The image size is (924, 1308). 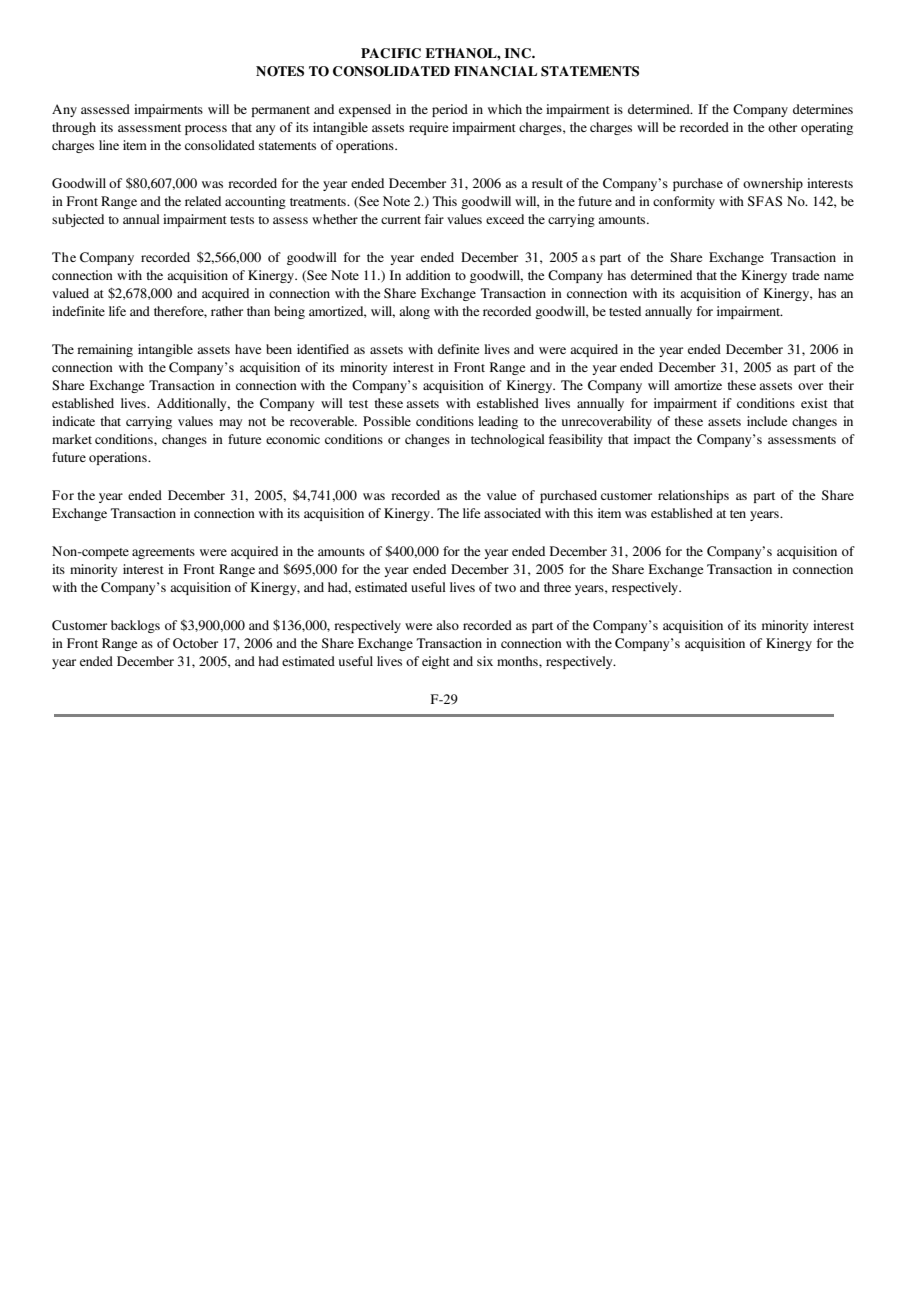 I want to click on include, so click(x=767, y=421).
